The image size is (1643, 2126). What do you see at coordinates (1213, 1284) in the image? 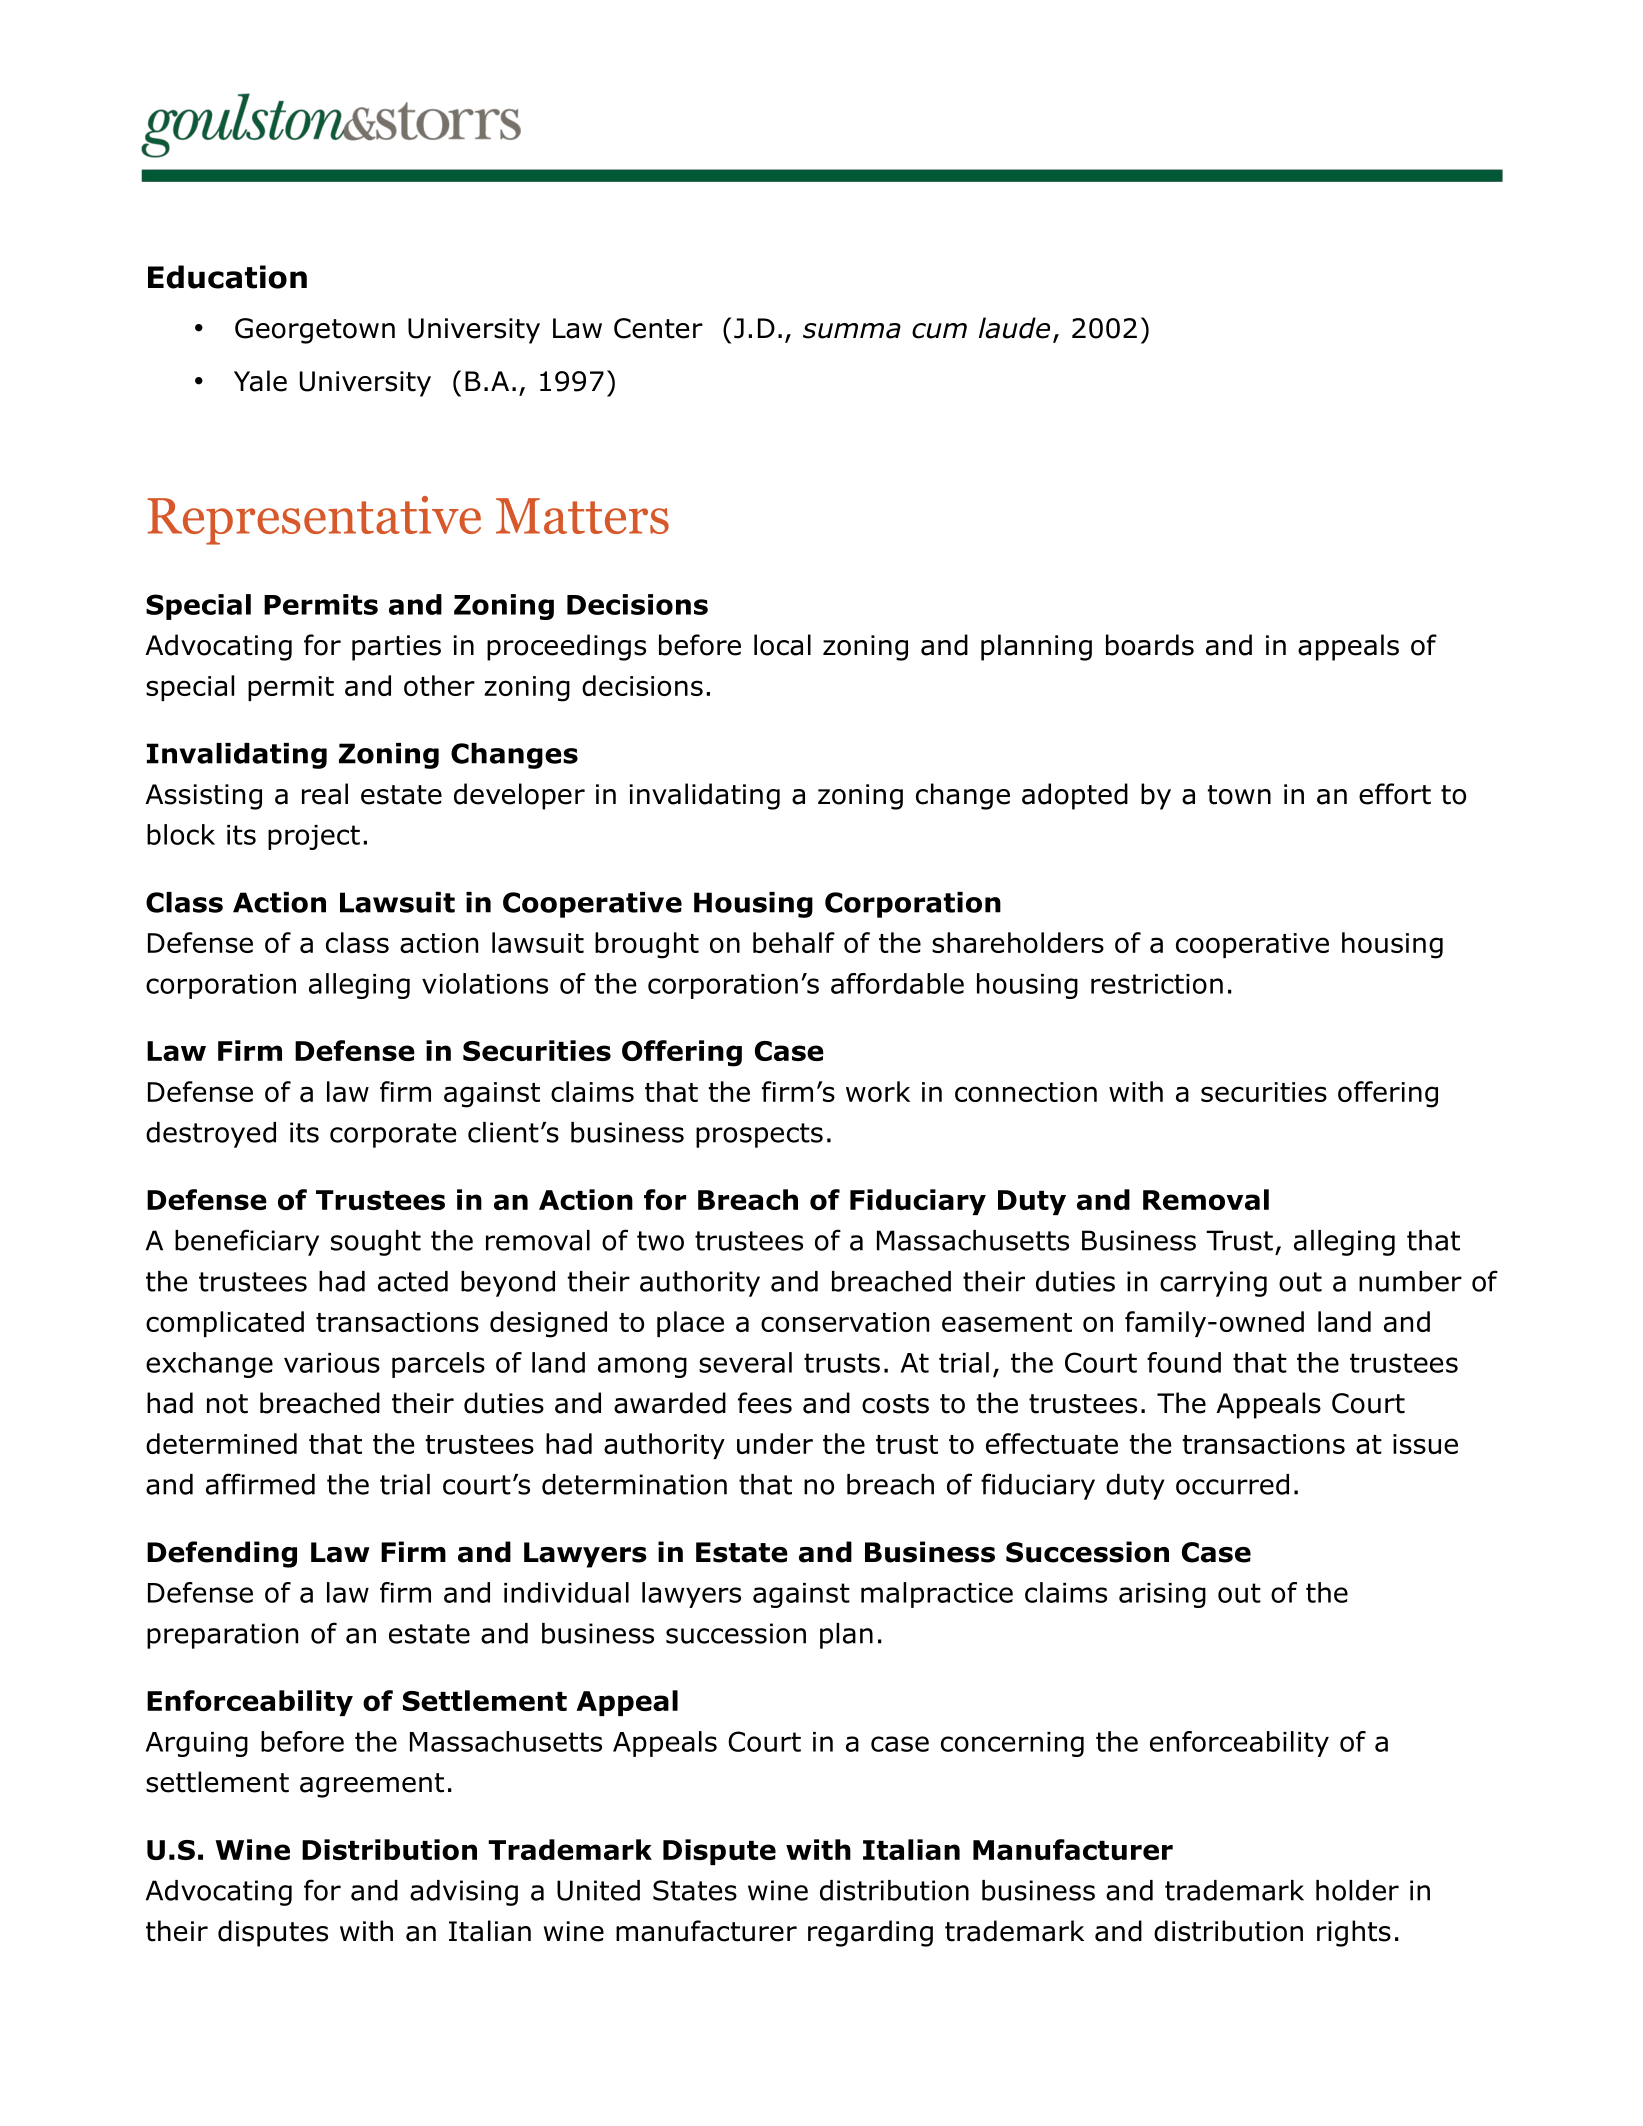
I see `carrying` at bounding box center [1213, 1284].
